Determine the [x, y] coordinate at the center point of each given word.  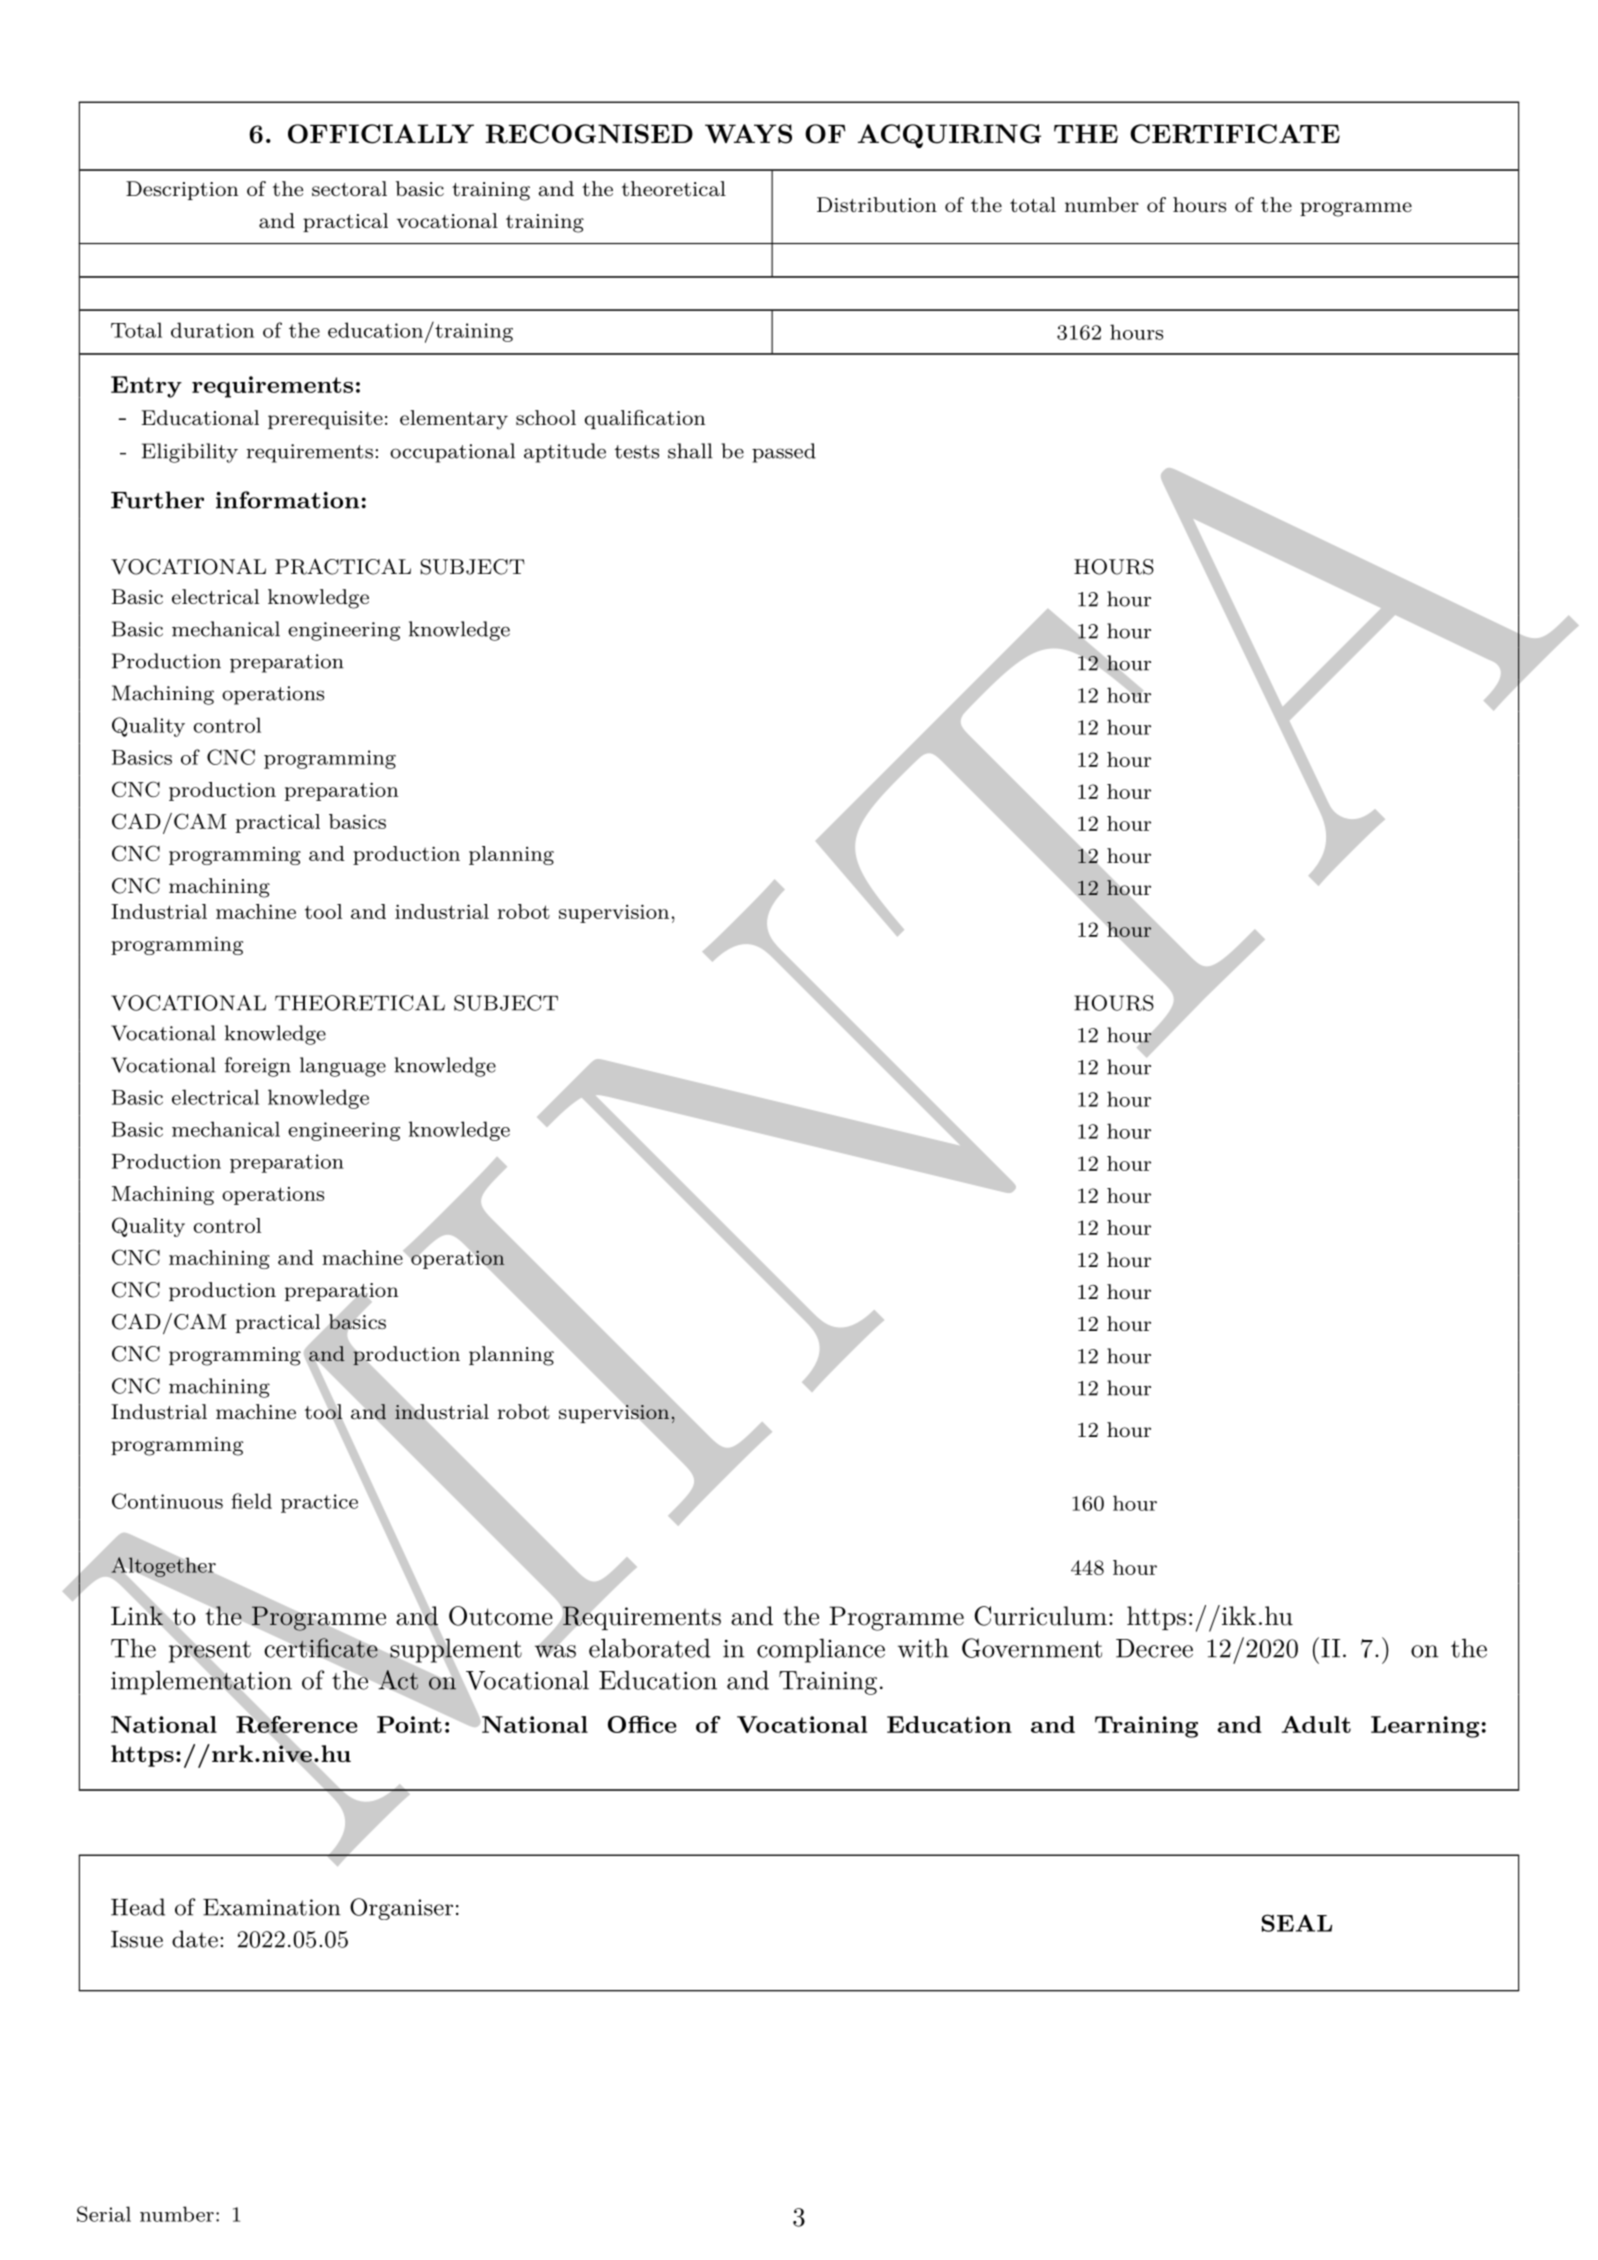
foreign [258, 1067]
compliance [821, 1650]
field [251, 1501]
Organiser [401, 1909]
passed [784, 453]
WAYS [748, 134]
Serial [104, 2214]
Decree [1154, 1648]
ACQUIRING [949, 136]
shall [690, 451]
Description [182, 190]
